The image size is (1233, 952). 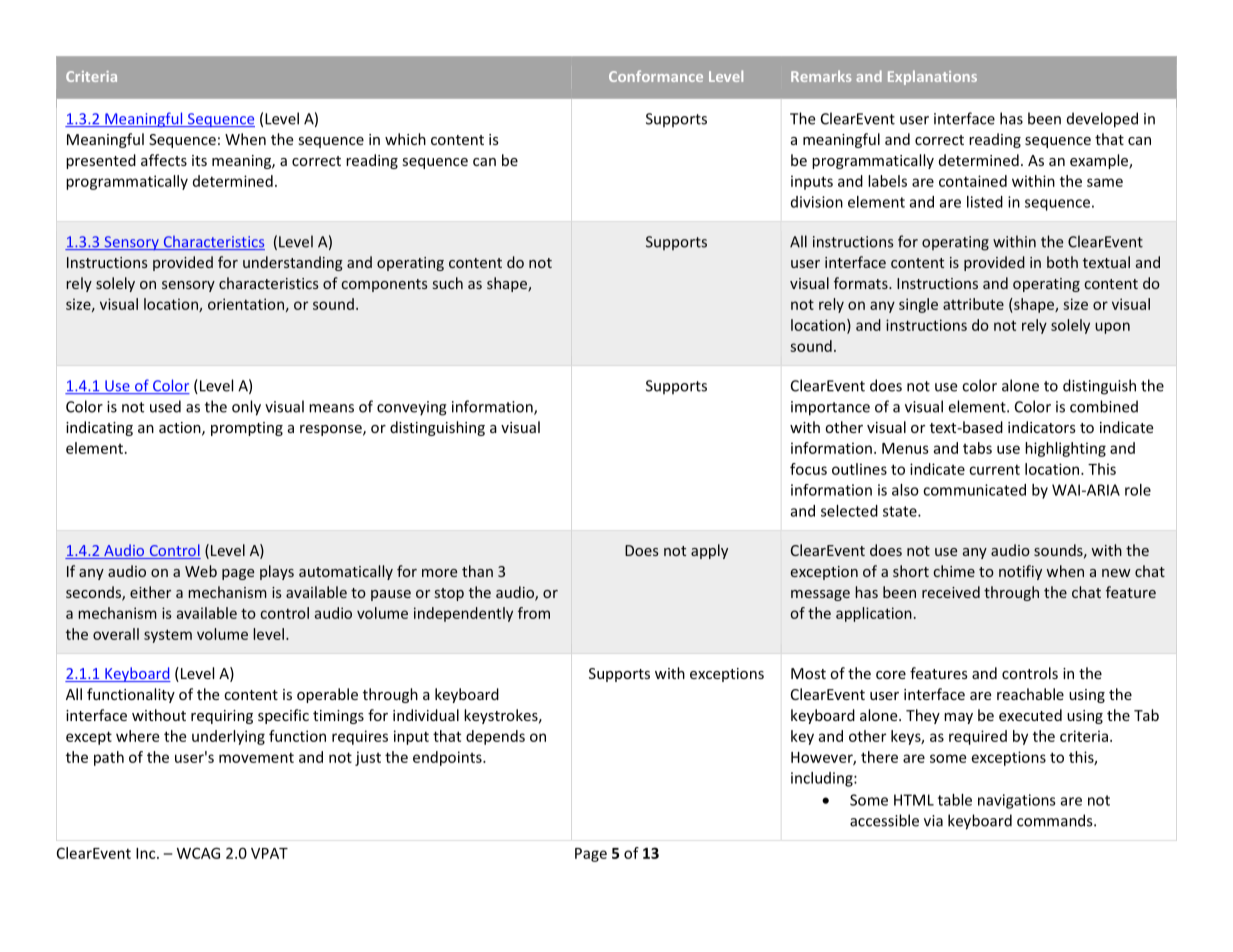 I want to click on Explanations, so click(x=932, y=77).
